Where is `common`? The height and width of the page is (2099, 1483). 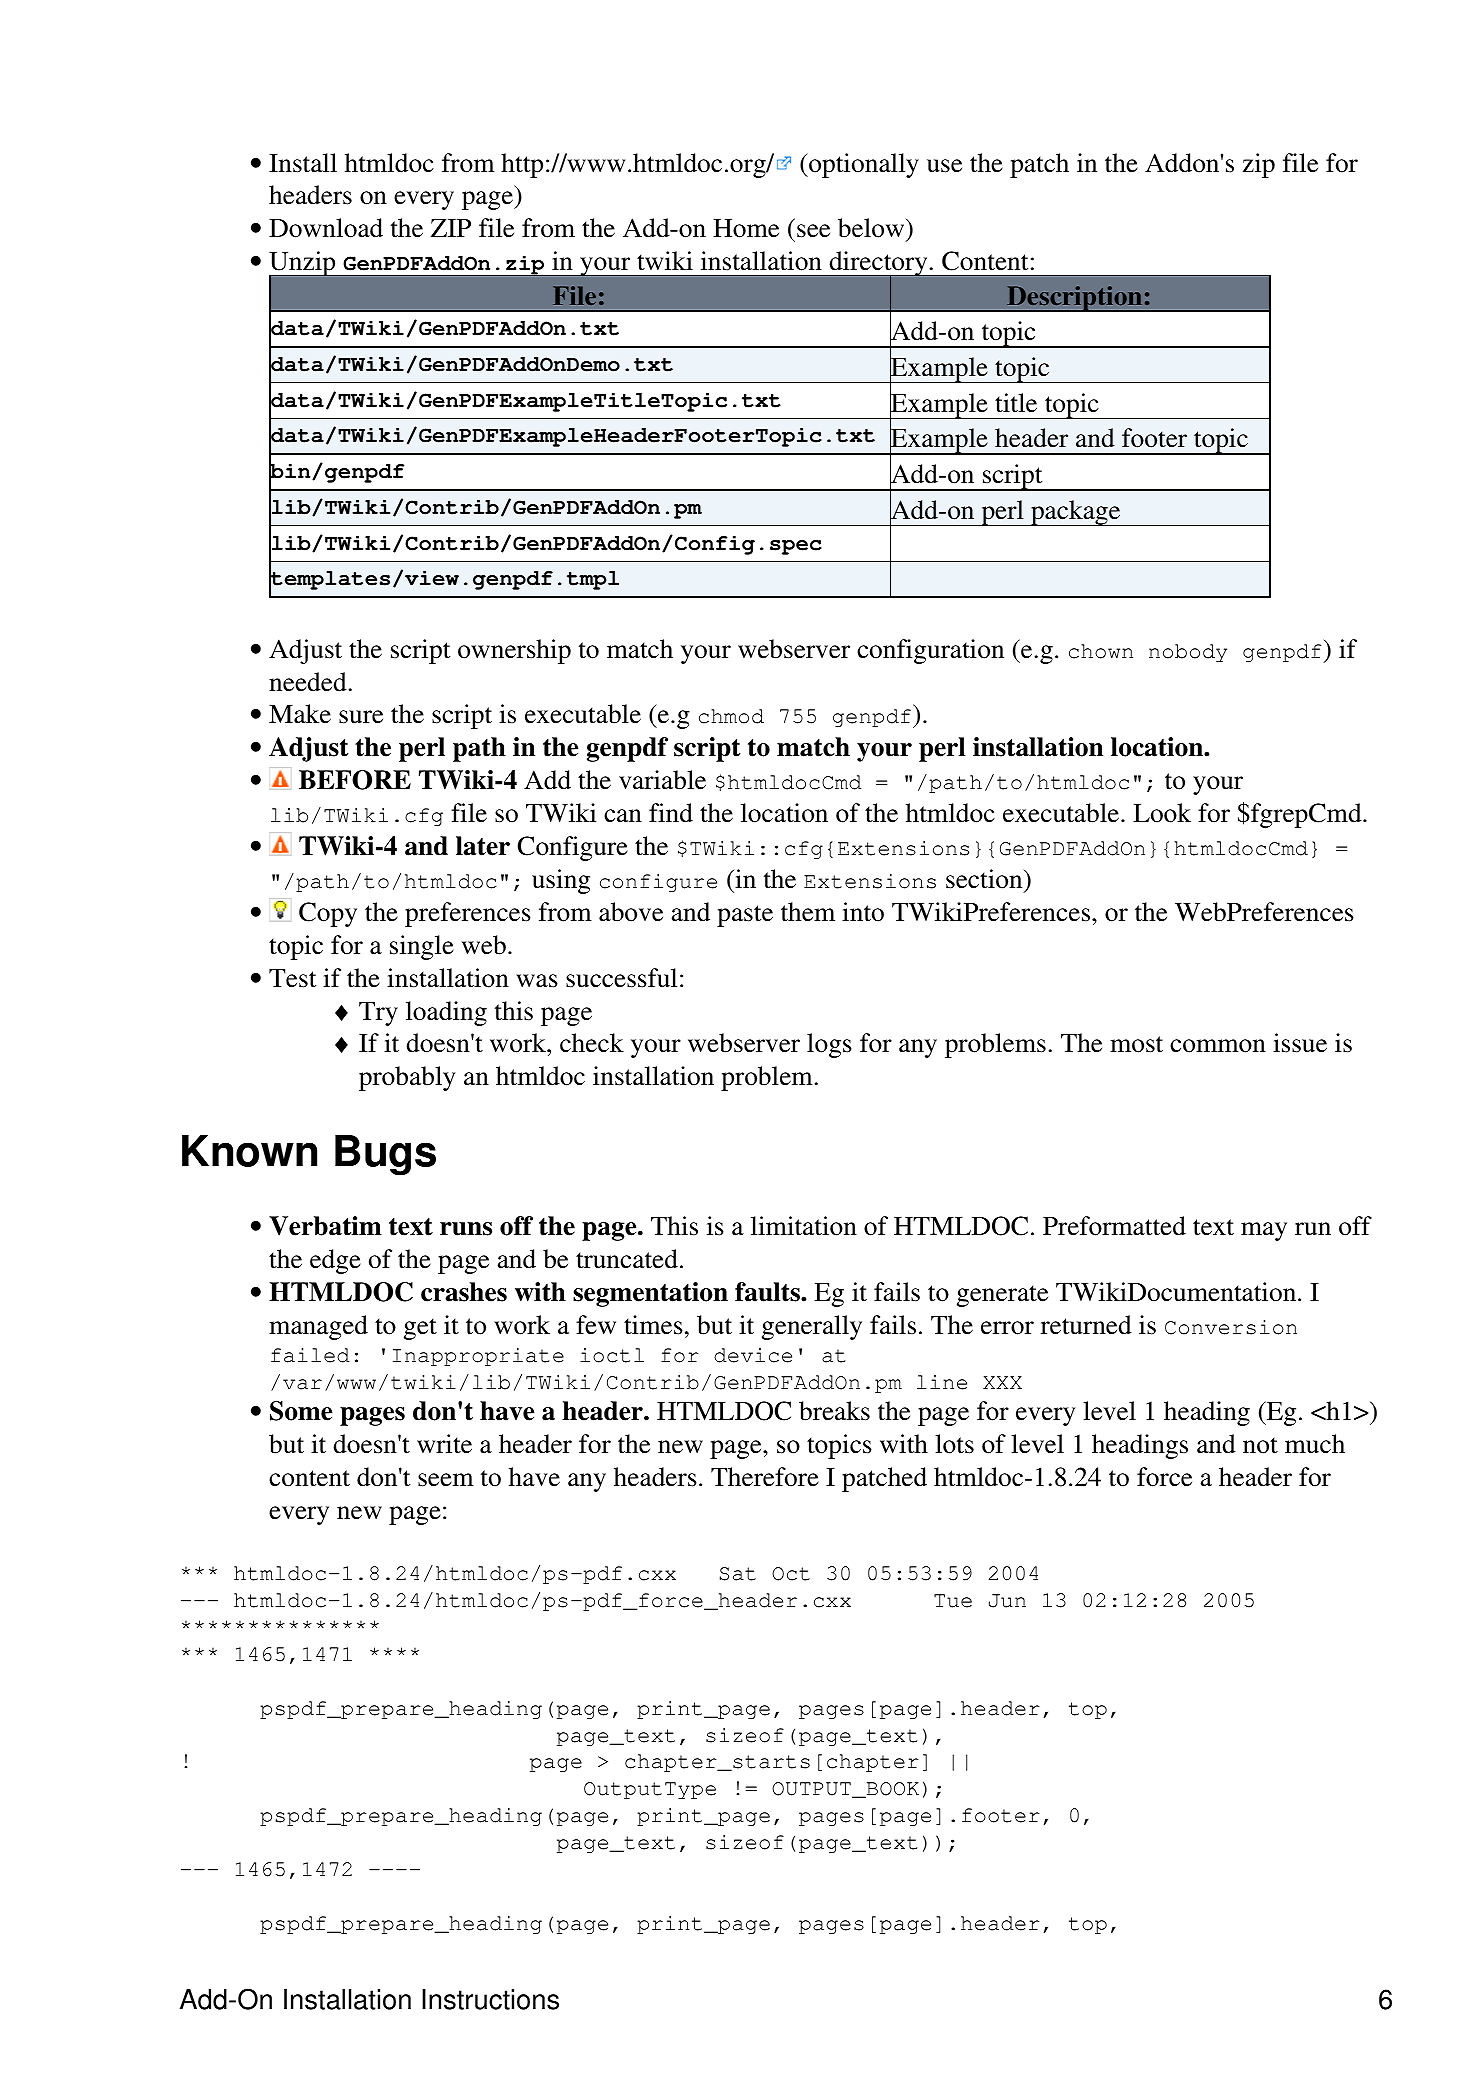 common is located at coordinates (1218, 1046).
